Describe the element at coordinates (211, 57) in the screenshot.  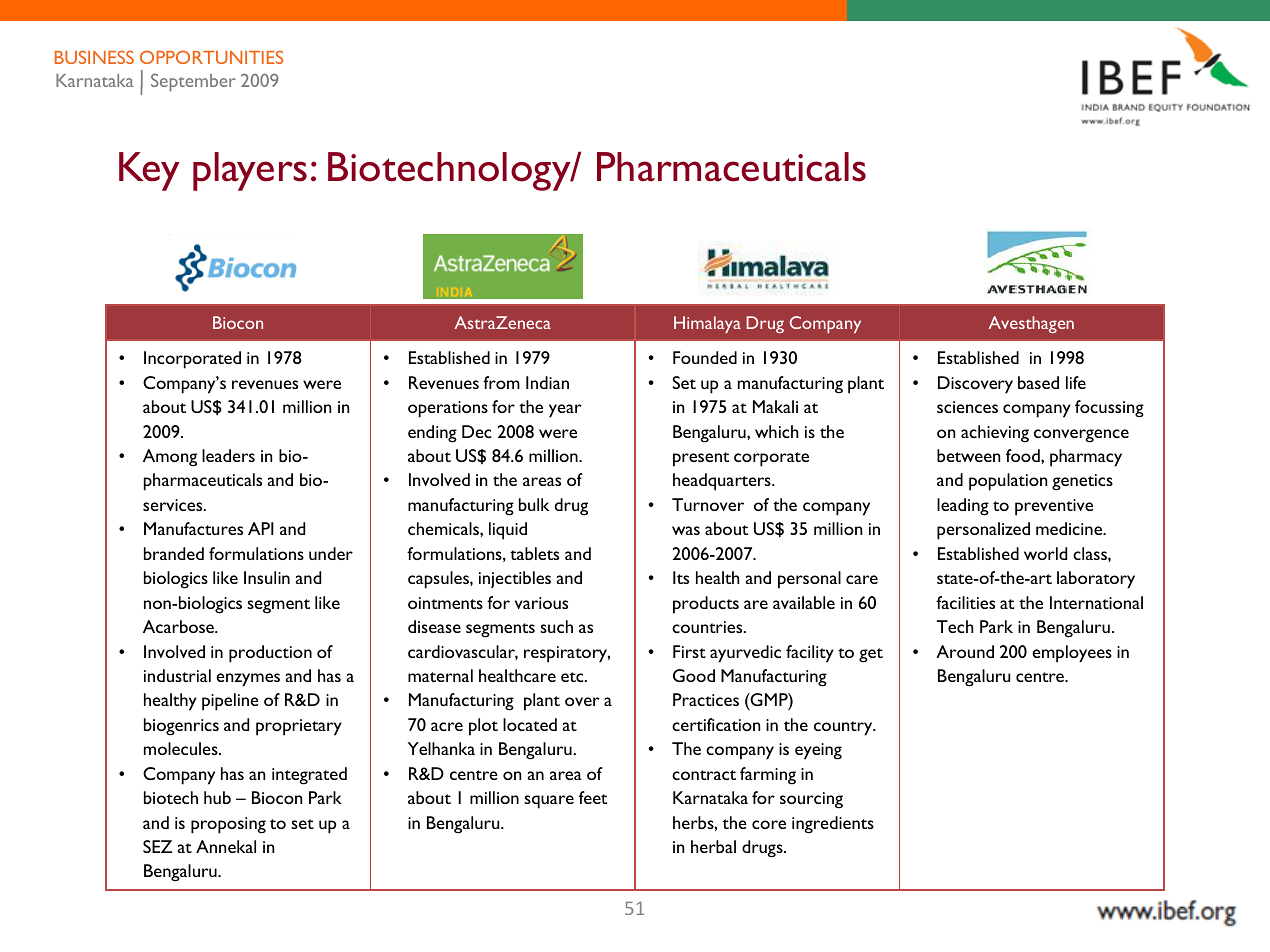
I see `OPPORTUNITIES` at that location.
